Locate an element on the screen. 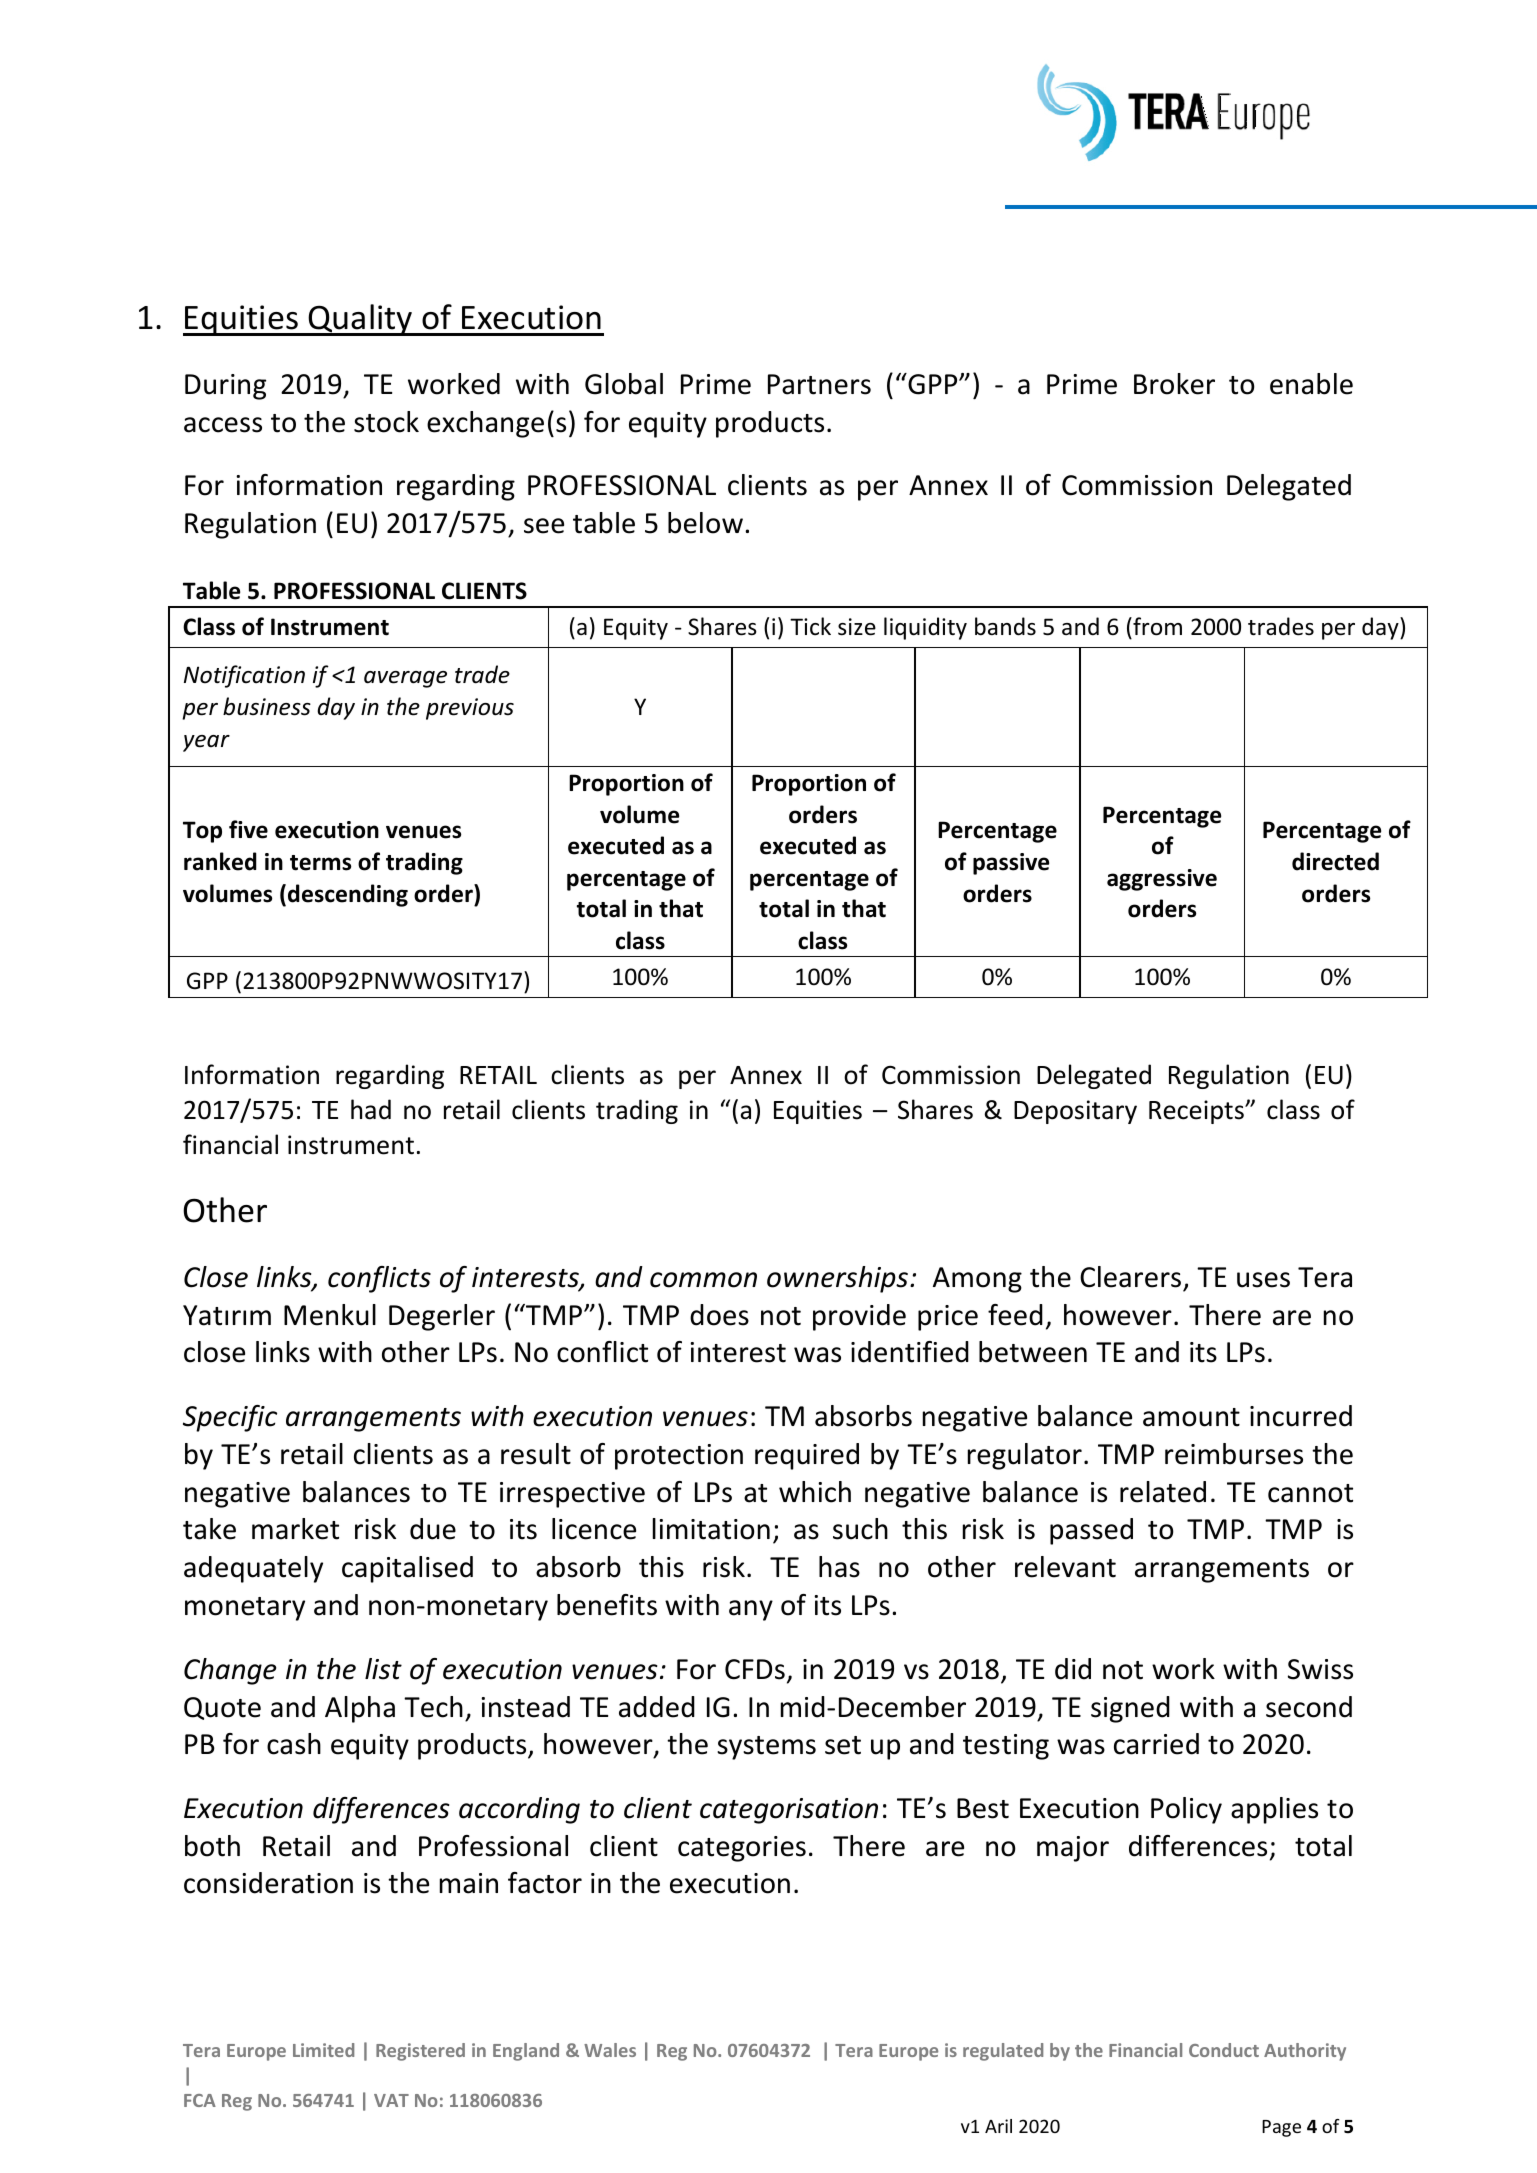  Quality is located at coordinates (361, 320).
